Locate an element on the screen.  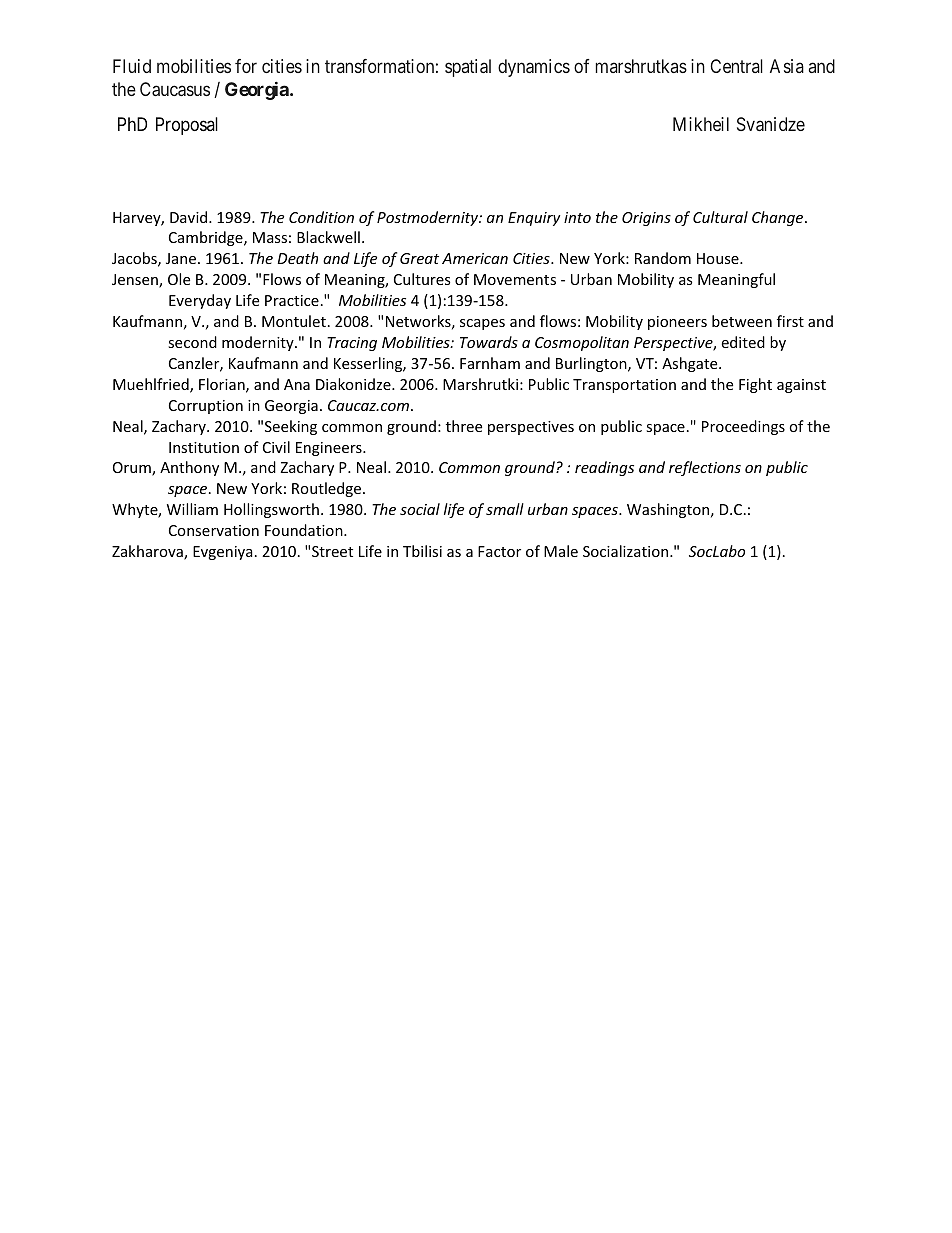
Central is located at coordinates (736, 66).
